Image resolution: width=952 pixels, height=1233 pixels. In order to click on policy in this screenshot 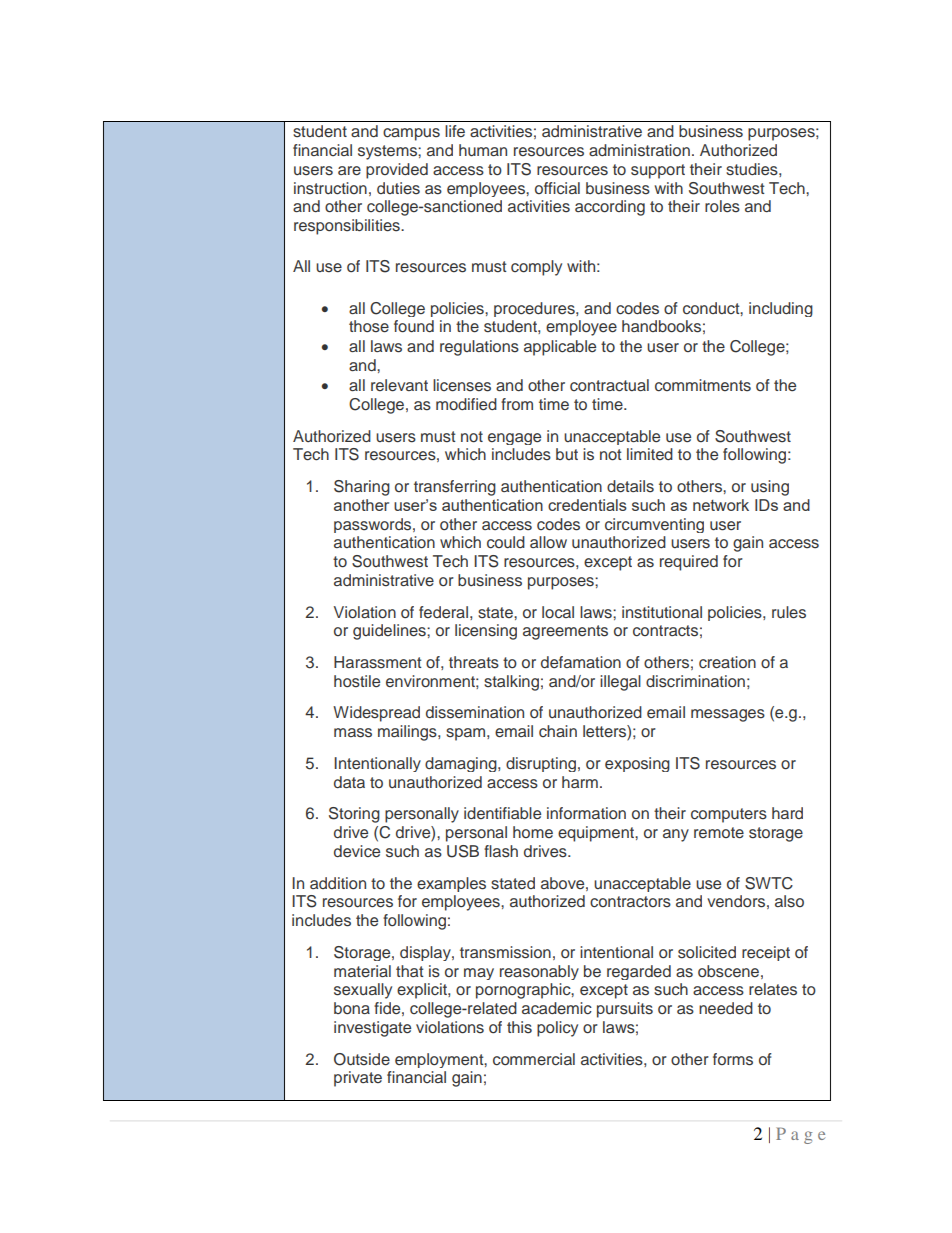, I will do `click(557, 1029)`.
